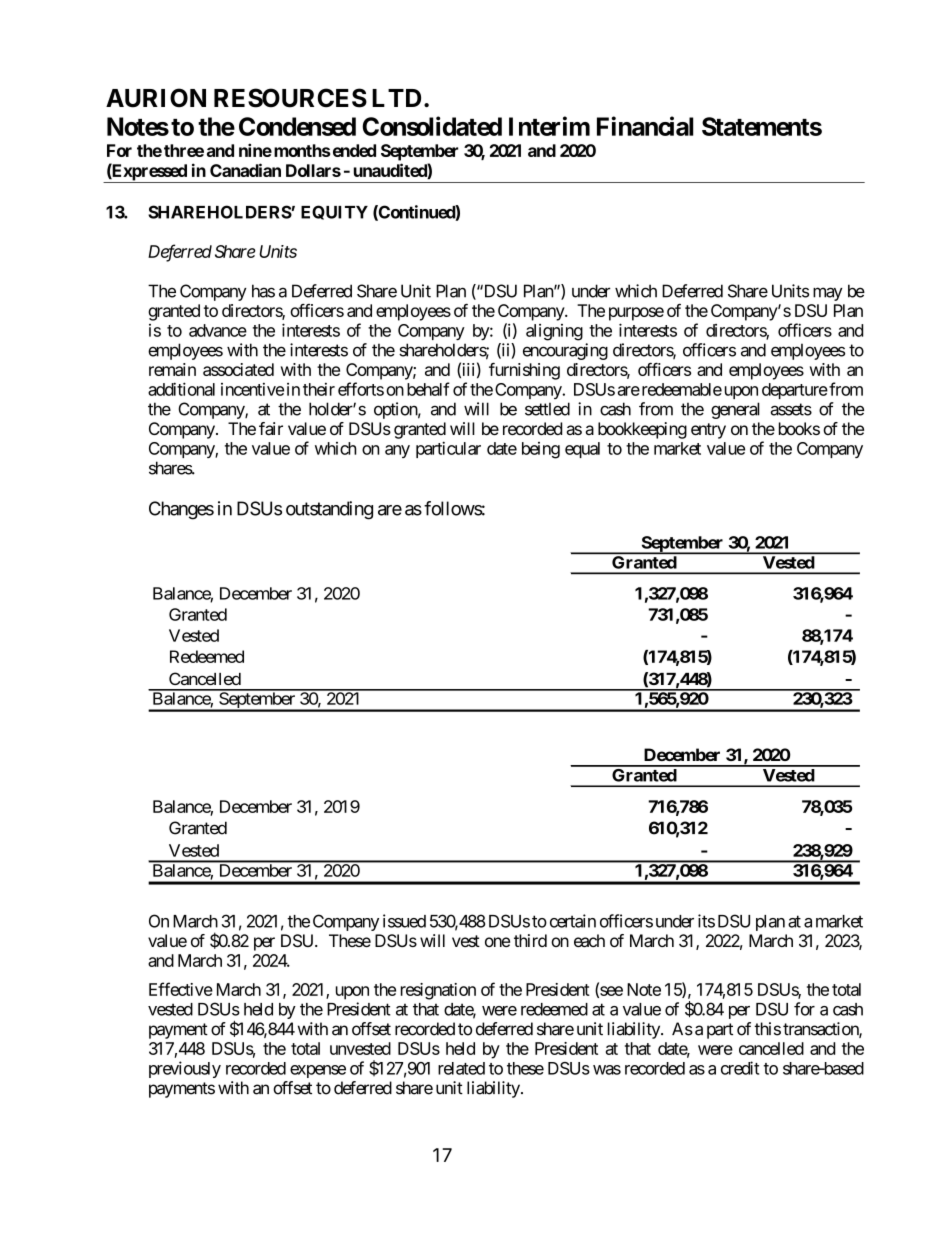 The height and width of the screenshot is (1233, 952). What do you see at coordinates (297, 126) in the screenshot?
I see `Condensed` at bounding box center [297, 126].
